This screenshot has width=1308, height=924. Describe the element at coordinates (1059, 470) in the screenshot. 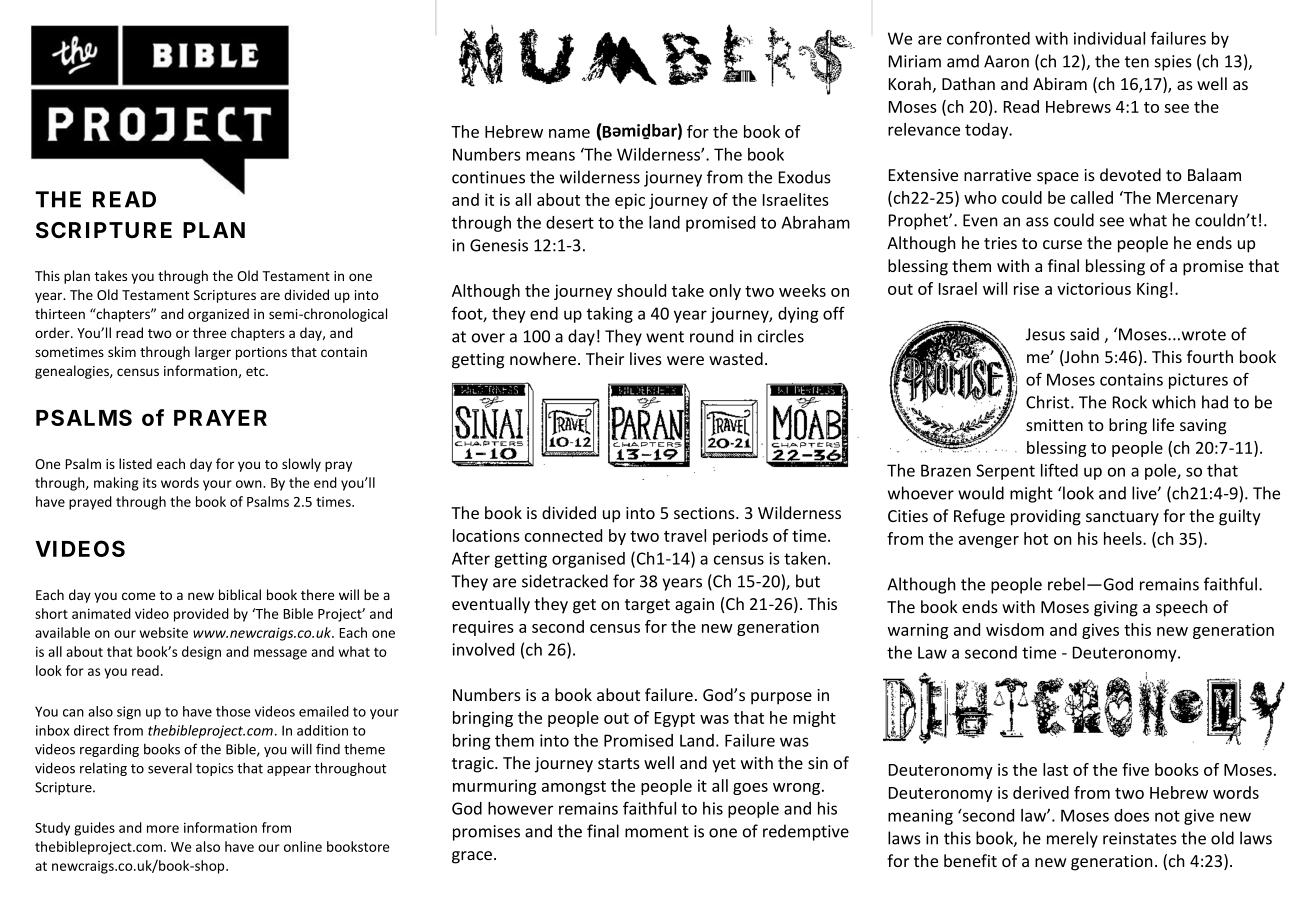

I see `lifted` at that location.
